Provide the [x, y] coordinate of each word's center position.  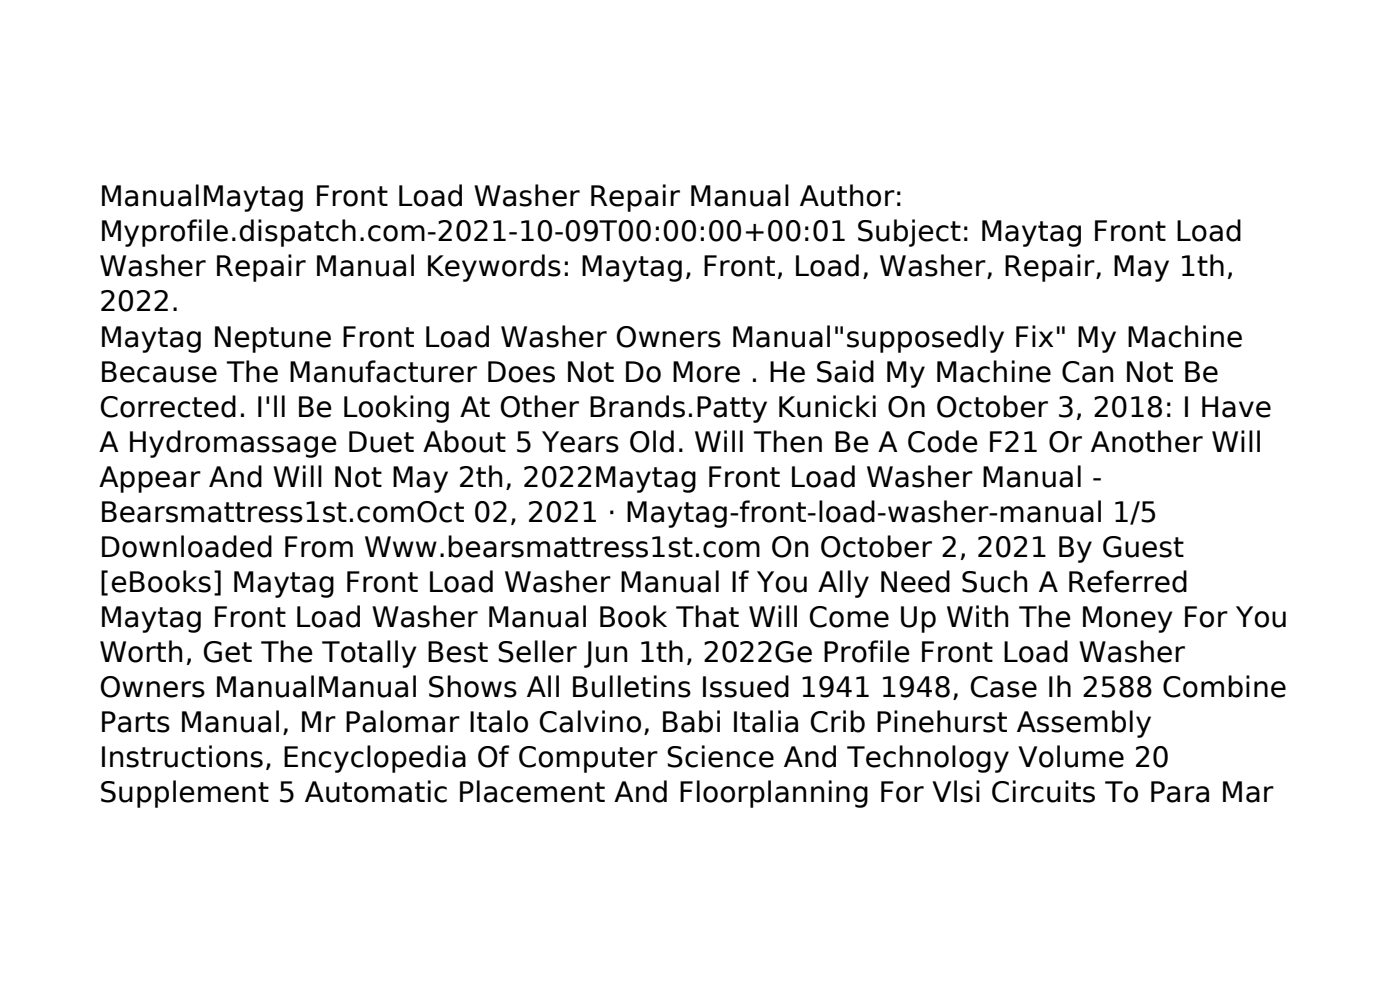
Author [847, 195]
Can [1088, 372]
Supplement [185, 794]
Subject [909, 233]
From [319, 547]
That [707, 616]
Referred [1128, 581]
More [706, 372]
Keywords [494, 268]
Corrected [168, 406]
